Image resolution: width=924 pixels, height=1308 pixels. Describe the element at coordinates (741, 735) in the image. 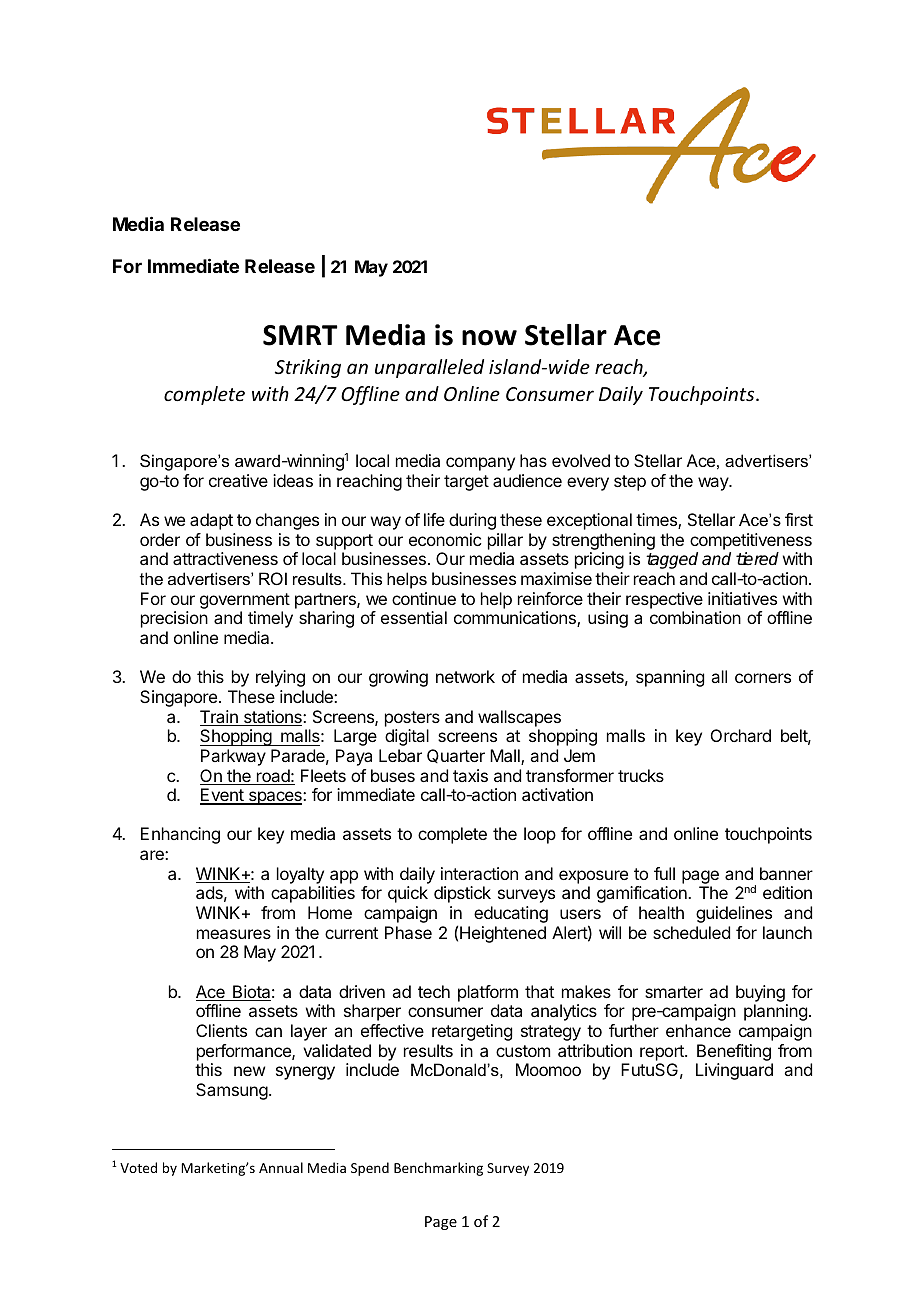

I see `Orchard` at that location.
